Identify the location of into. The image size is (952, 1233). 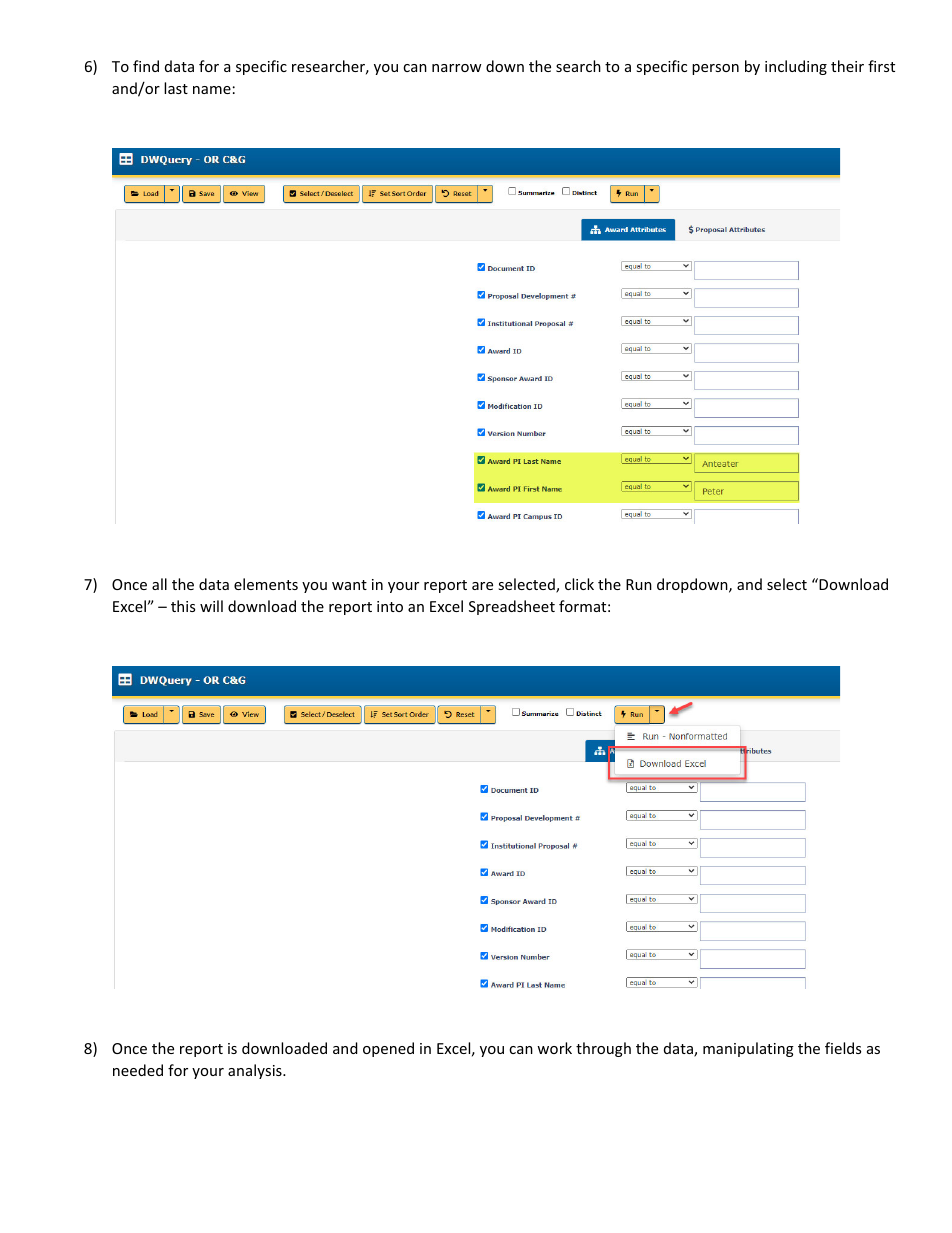
(390, 606).
